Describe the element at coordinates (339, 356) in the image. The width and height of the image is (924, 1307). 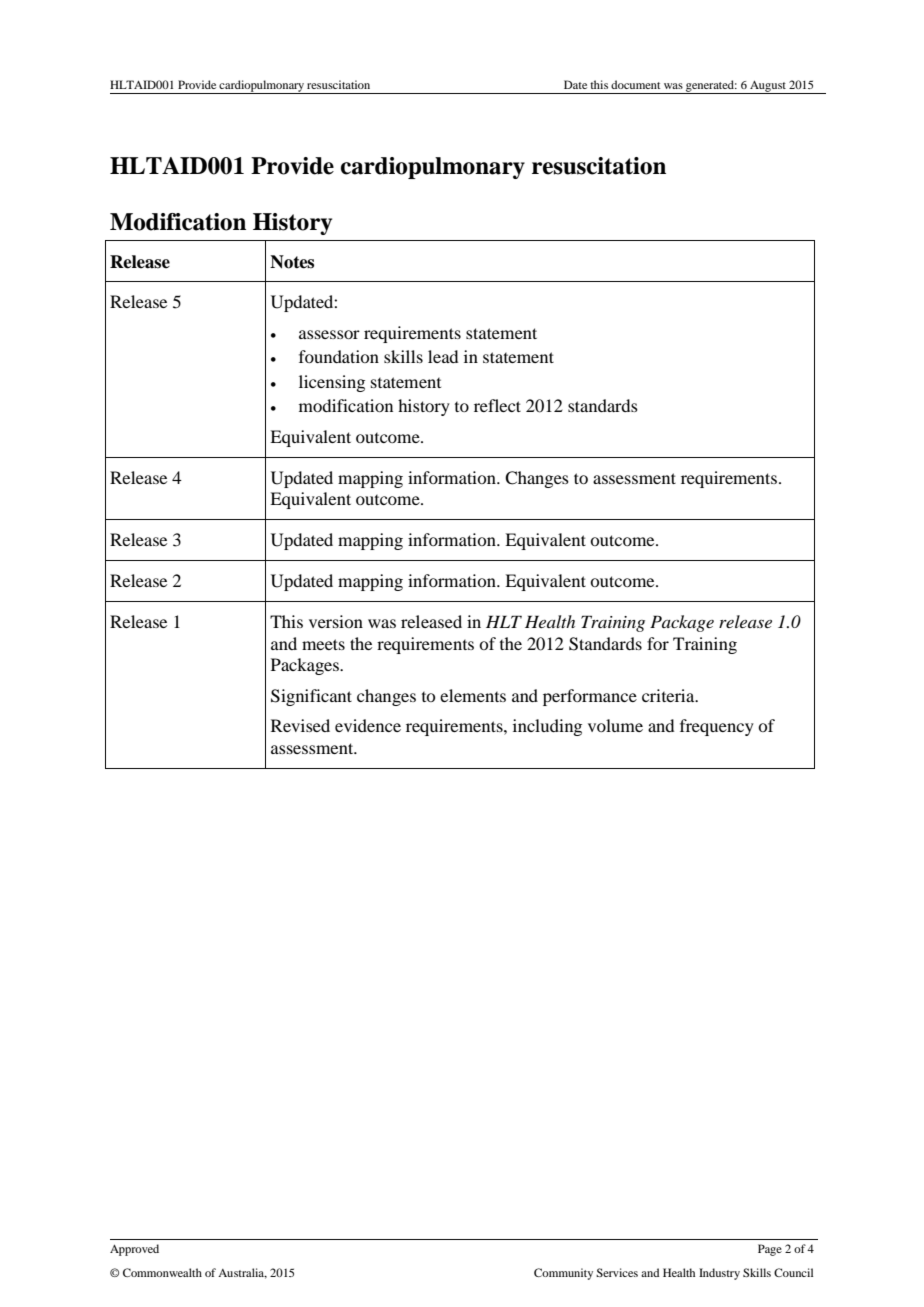
I see `foundation` at that location.
